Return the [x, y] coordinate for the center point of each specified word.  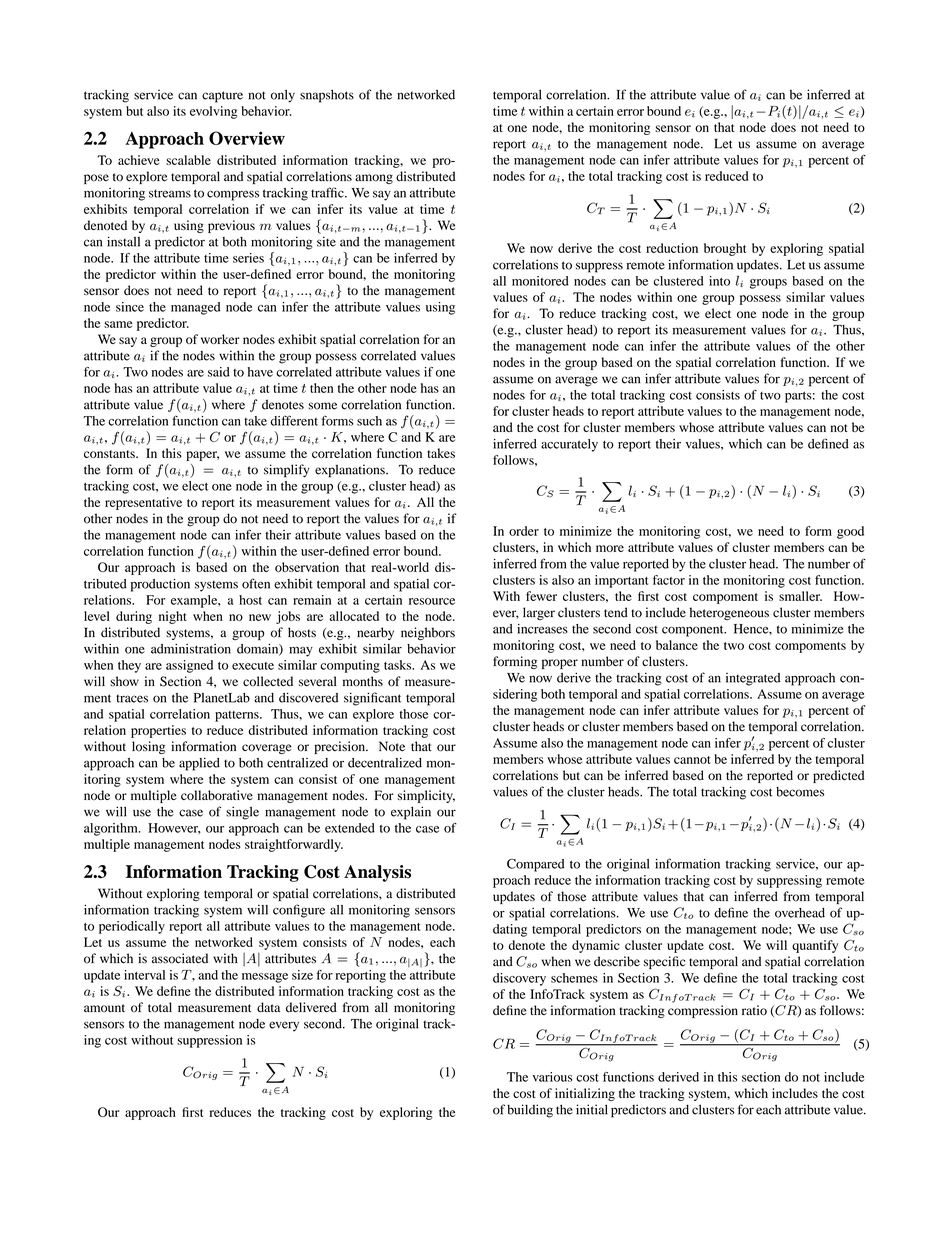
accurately [569, 445]
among [374, 179]
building [530, 1111]
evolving [214, 112]
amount [104, 1008]
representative [143, 503]
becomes [800, 792]
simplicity [426, 796]
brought [725, 249]
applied [199, 764]
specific [664, 962]
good [850, 532]
